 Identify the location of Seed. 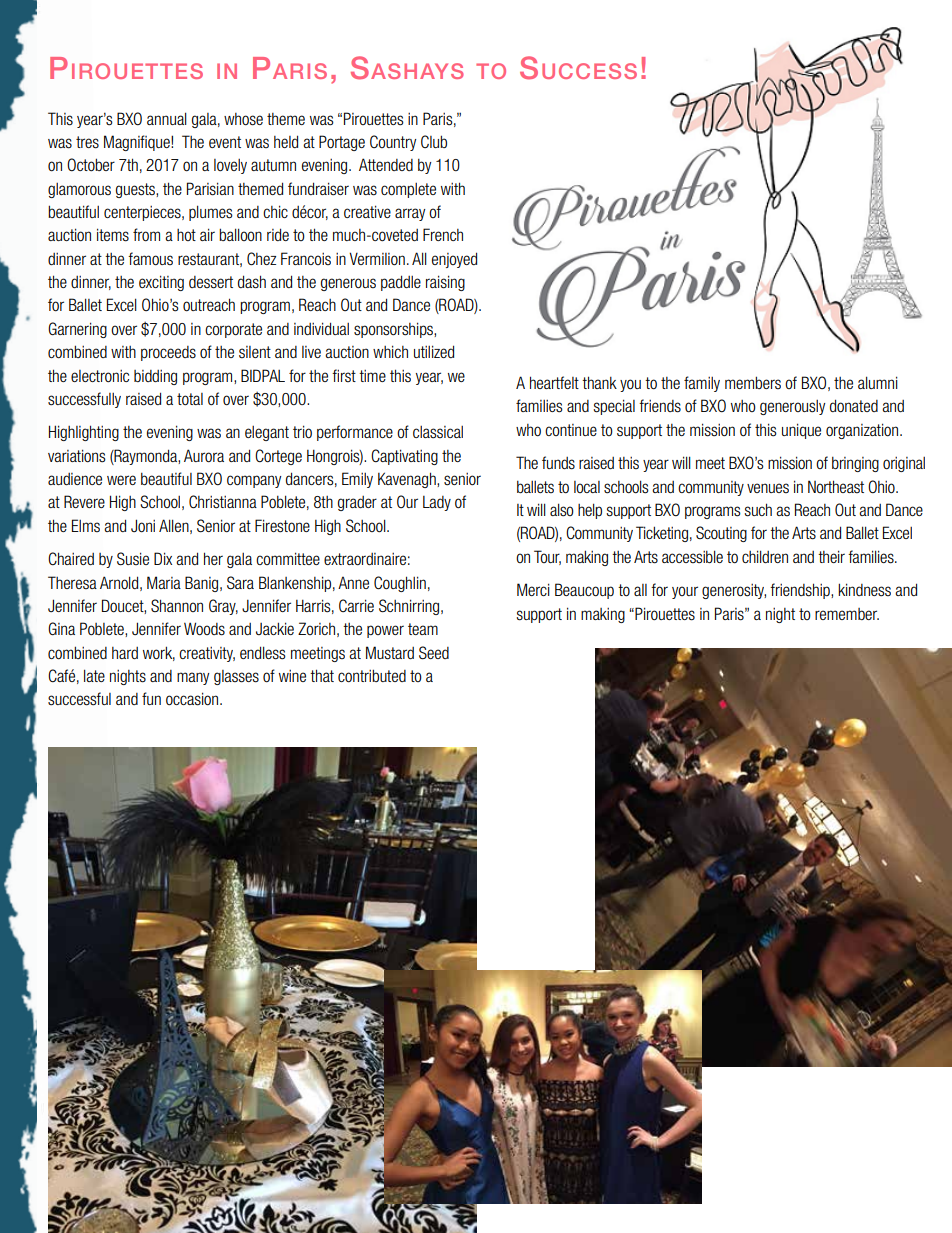
(434, 653).
